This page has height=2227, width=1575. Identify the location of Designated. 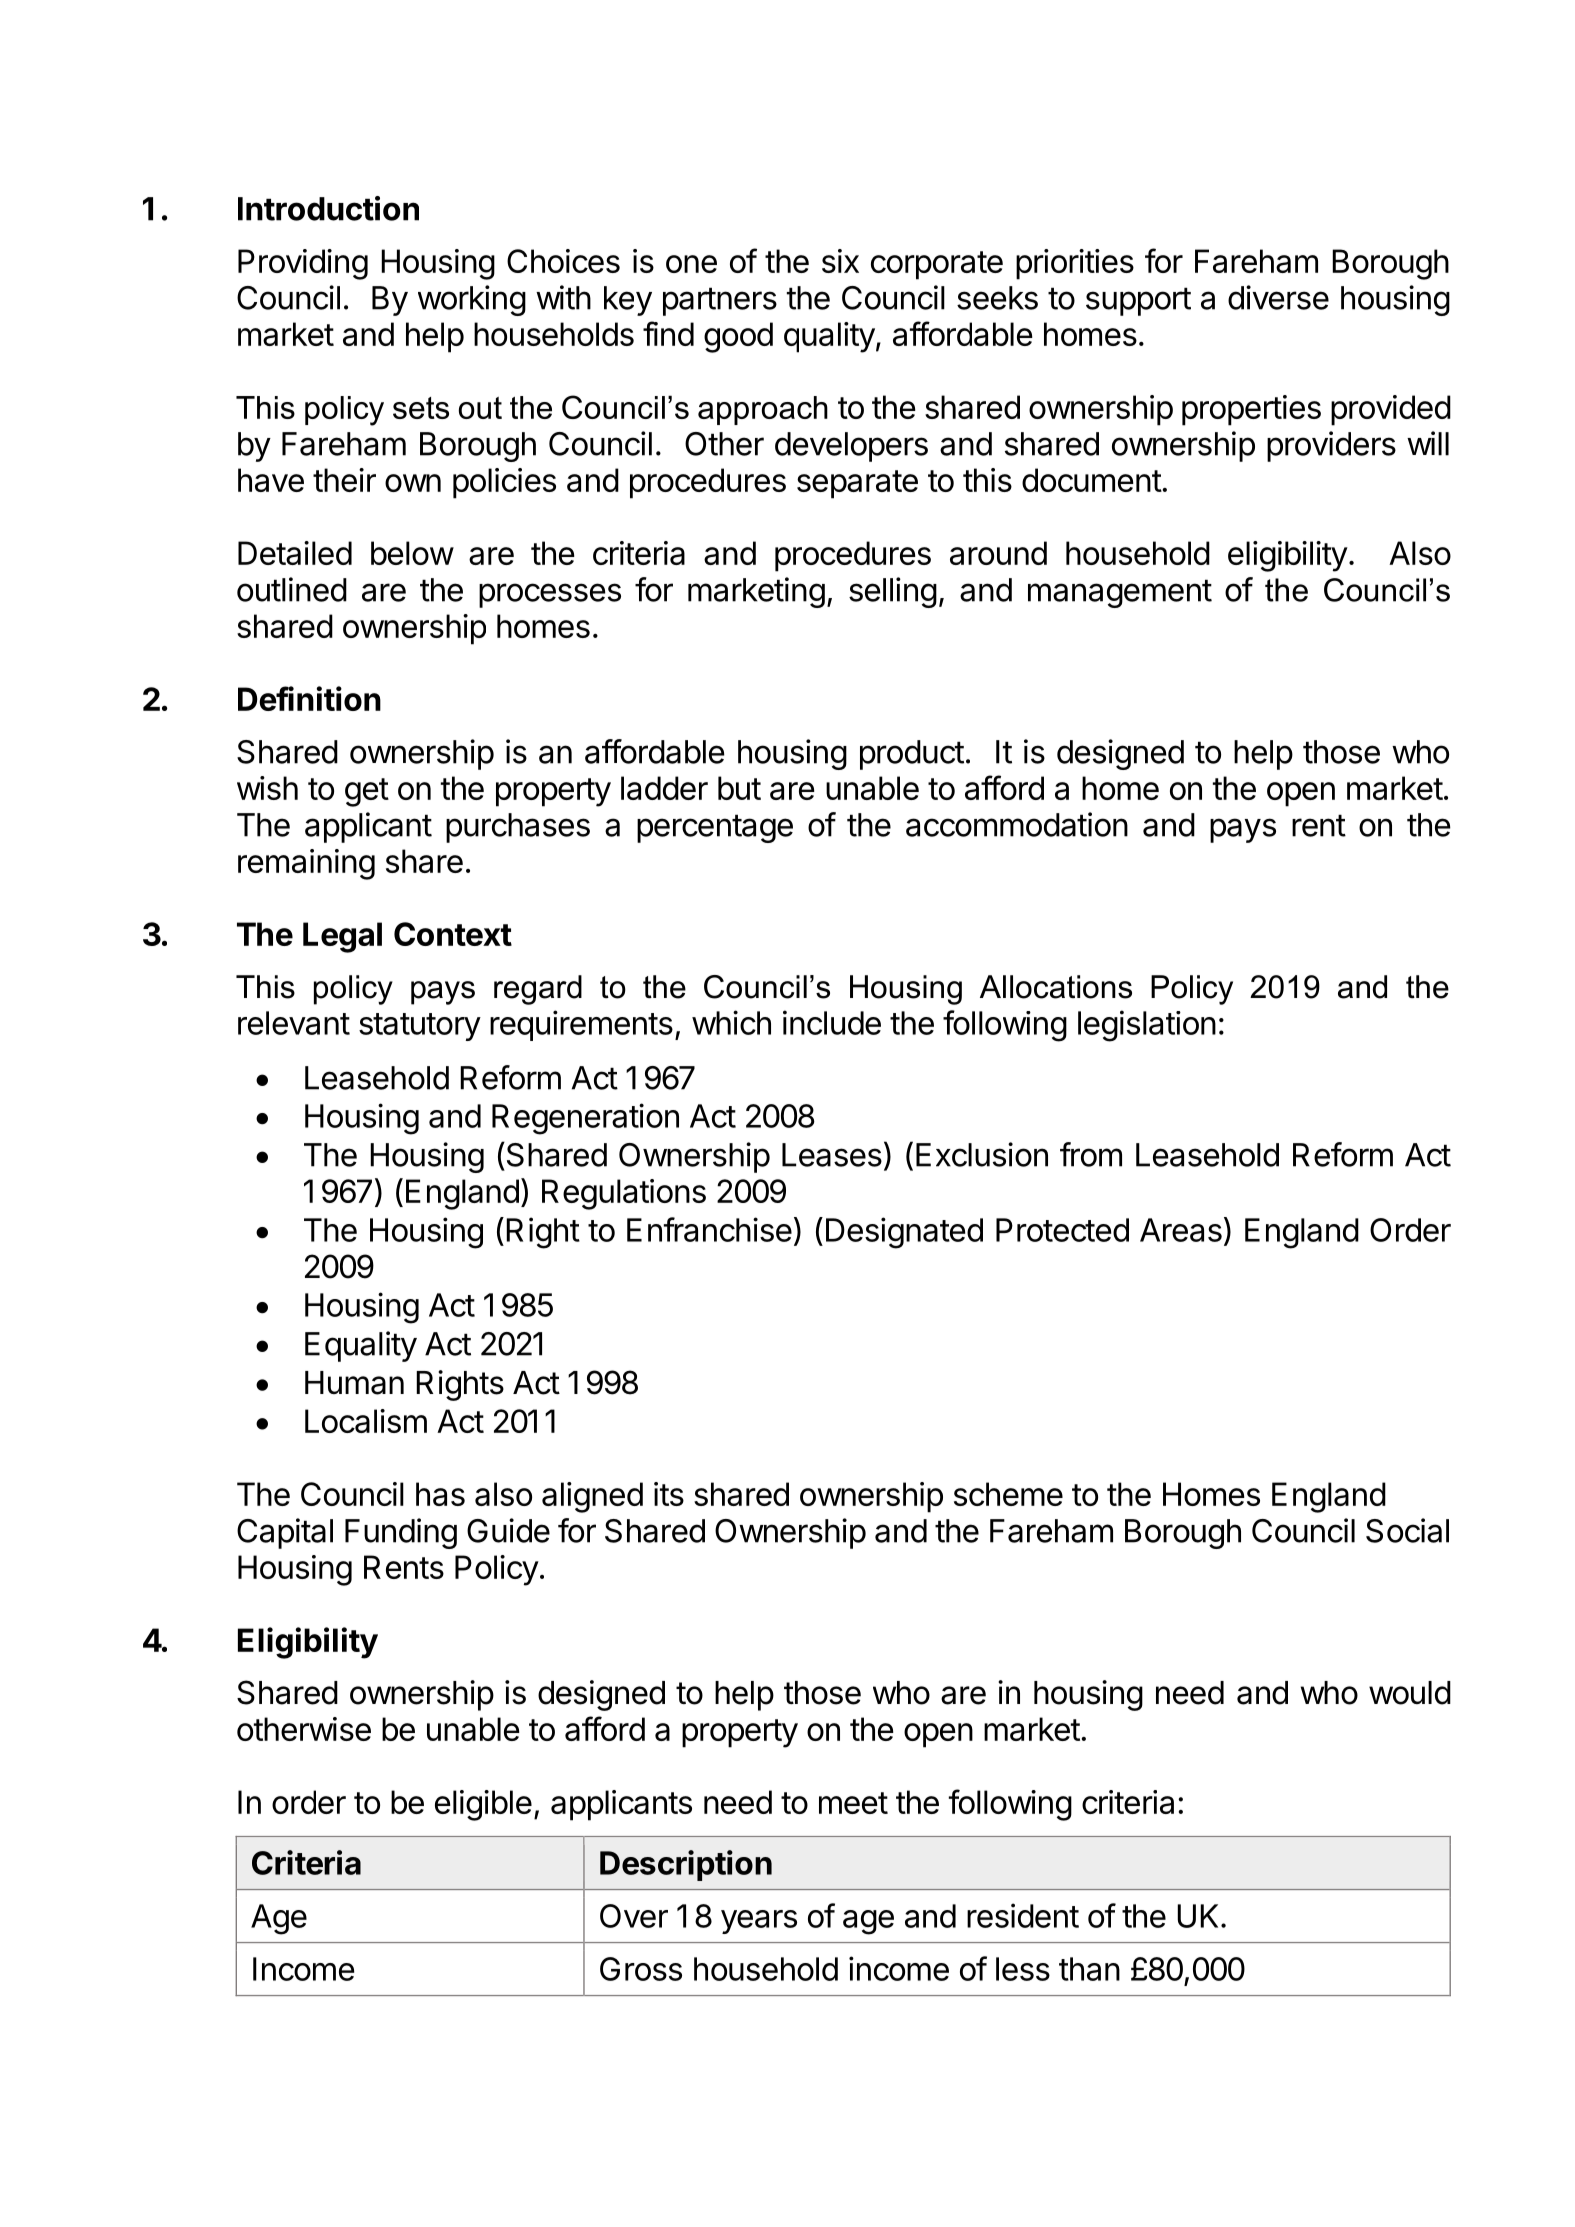
(904, 1233).
